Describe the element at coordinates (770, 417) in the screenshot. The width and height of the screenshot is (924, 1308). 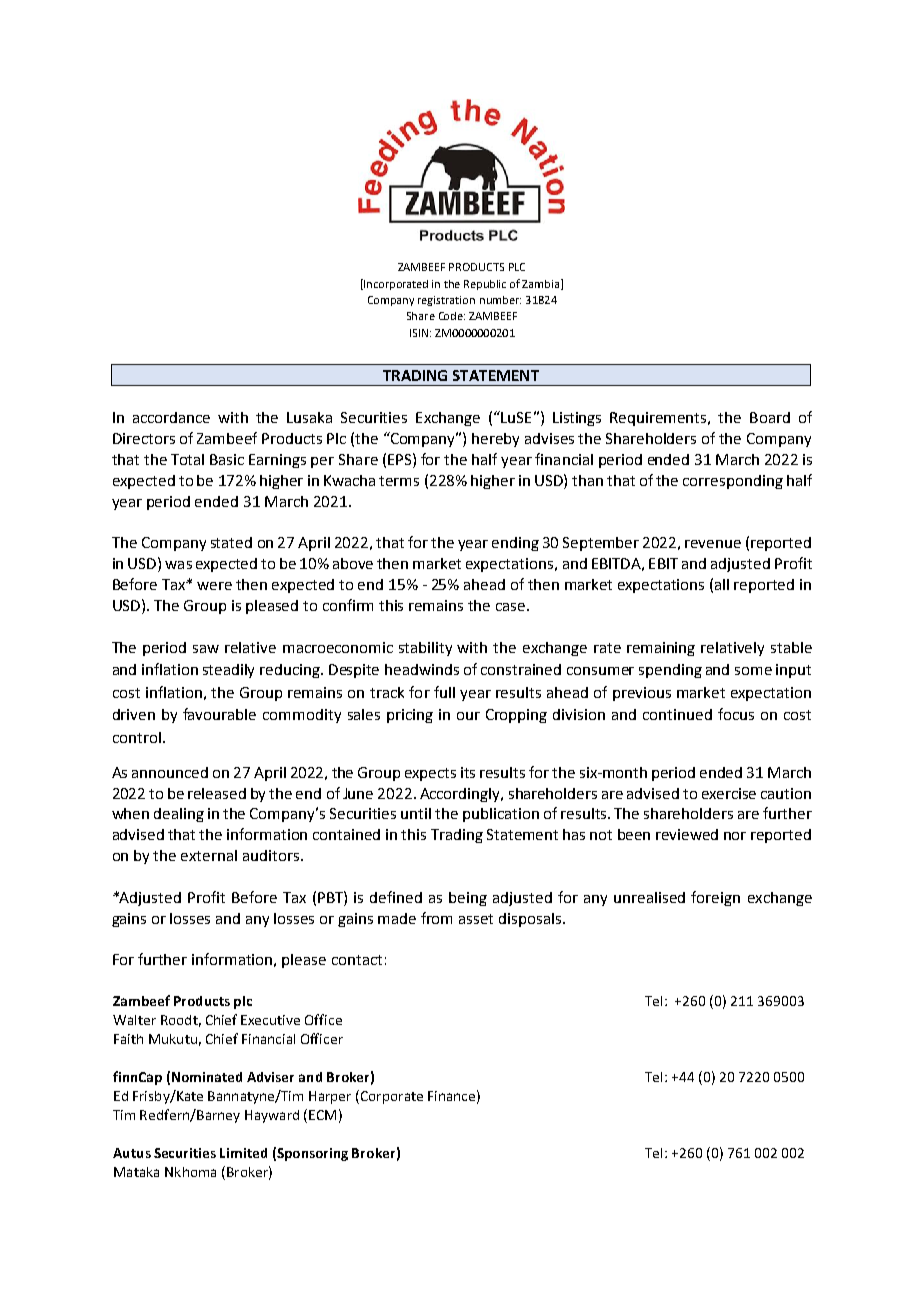
I see `Board` at that location.
